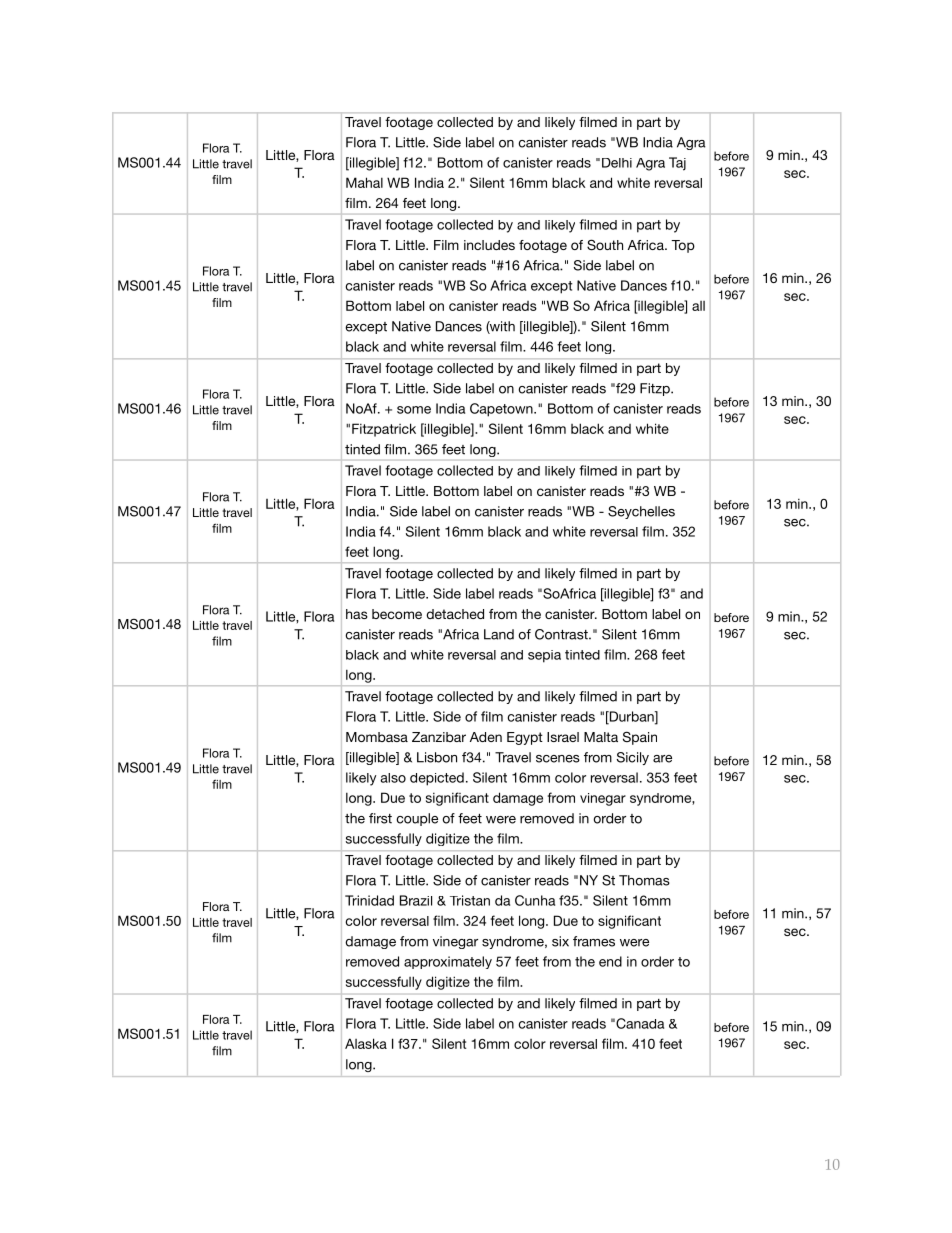 The width and height of the image is (952, 1233). What do you see at coordinates (560, 941) in the image?
I see `six` at bounding box center [560, 941].
